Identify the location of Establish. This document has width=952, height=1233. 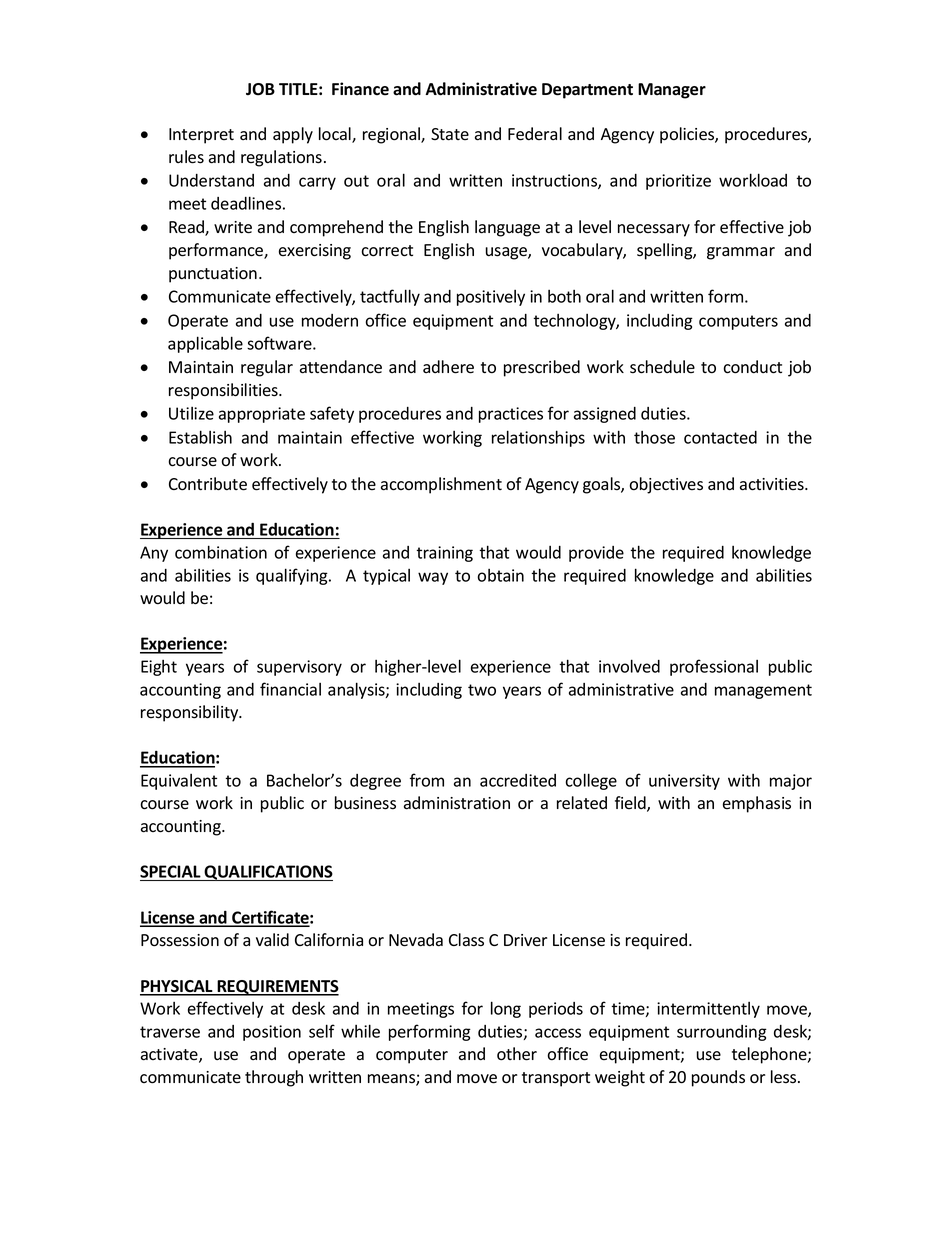
(200, 437).
